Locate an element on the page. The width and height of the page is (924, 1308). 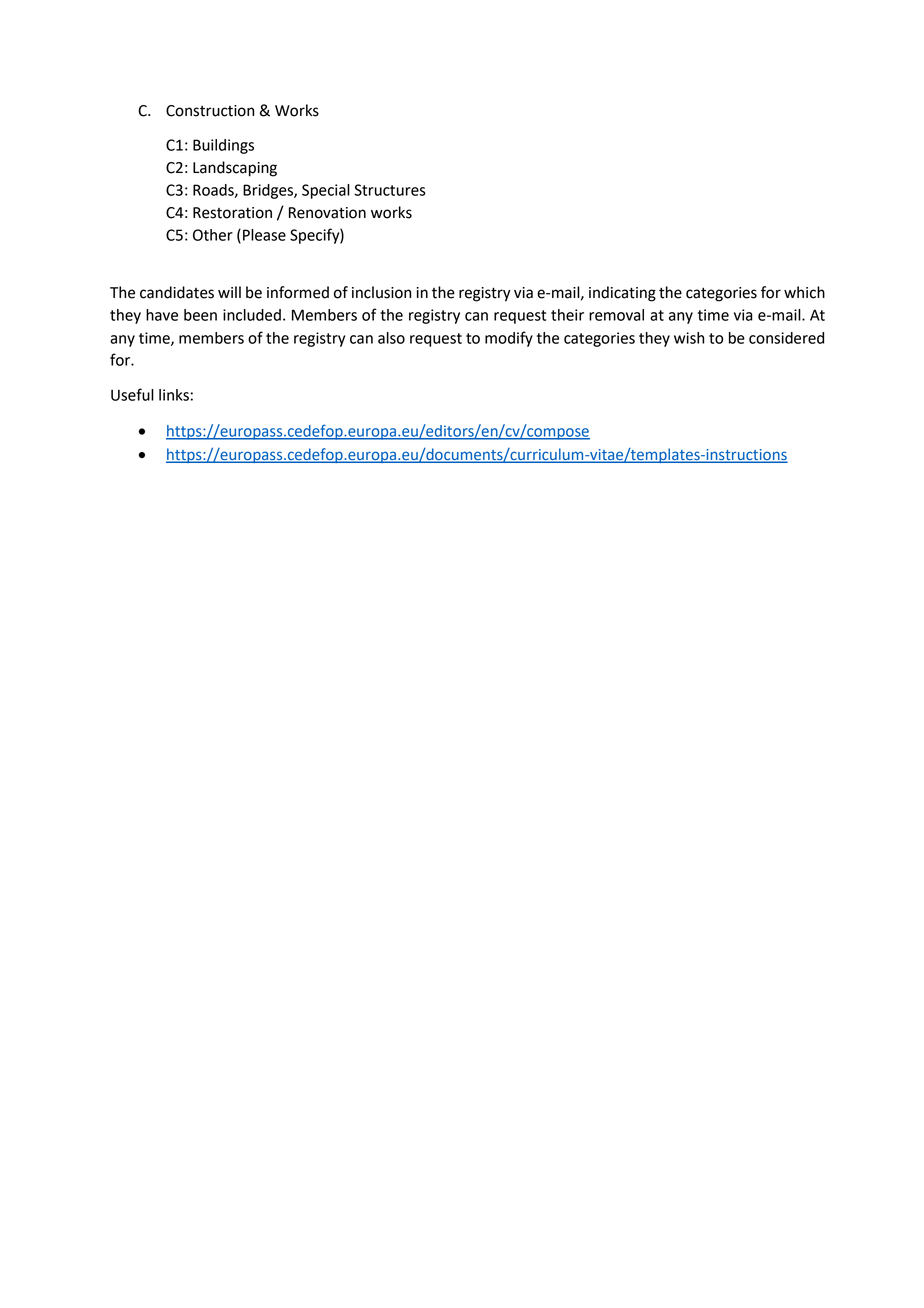
inclusion is located at coordinates (381, 292).
